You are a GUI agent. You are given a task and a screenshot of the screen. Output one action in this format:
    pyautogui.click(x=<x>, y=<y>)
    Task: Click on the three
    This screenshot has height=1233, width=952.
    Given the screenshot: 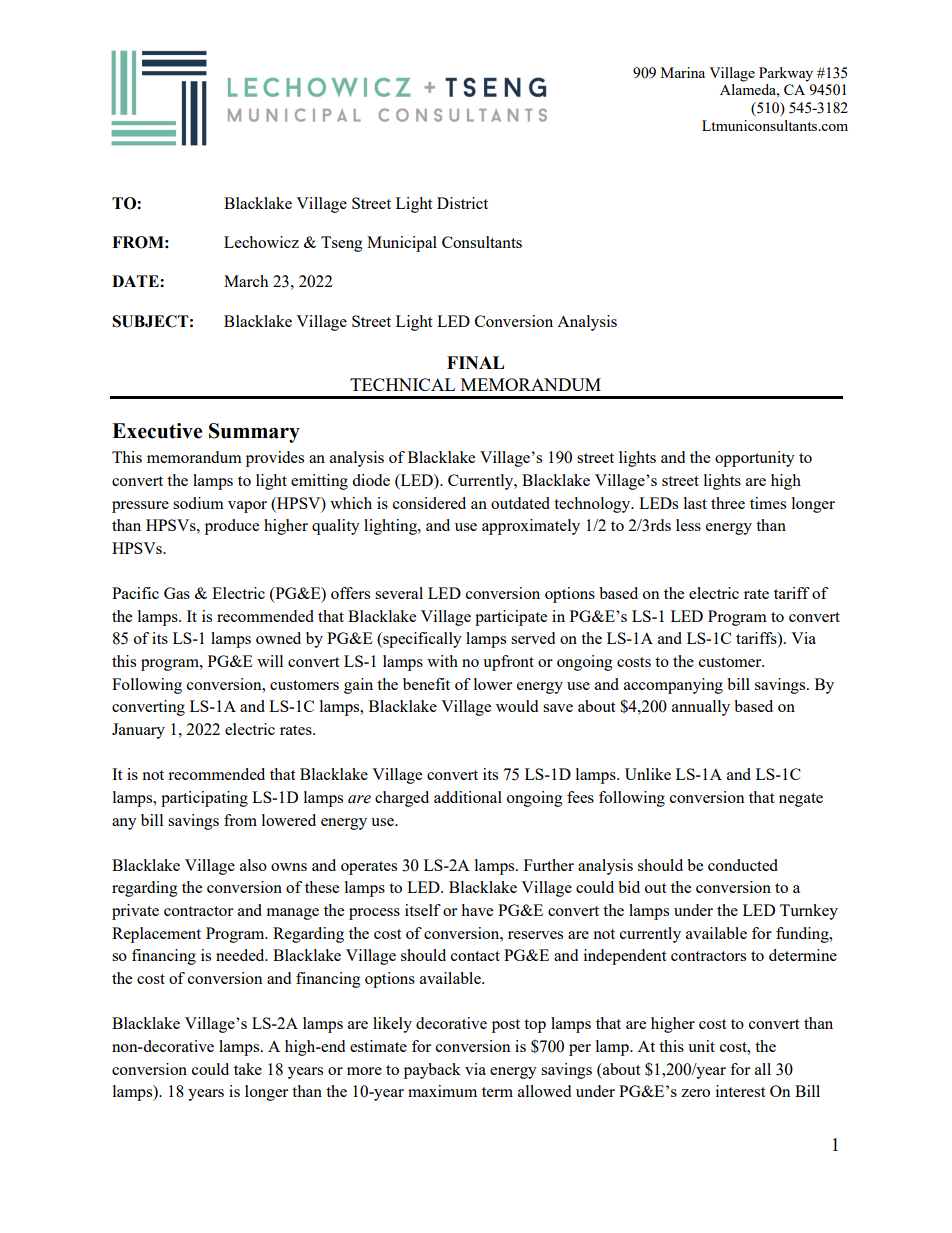 What is the action you would take?
    pyautogui.click(x=728, y=503)
